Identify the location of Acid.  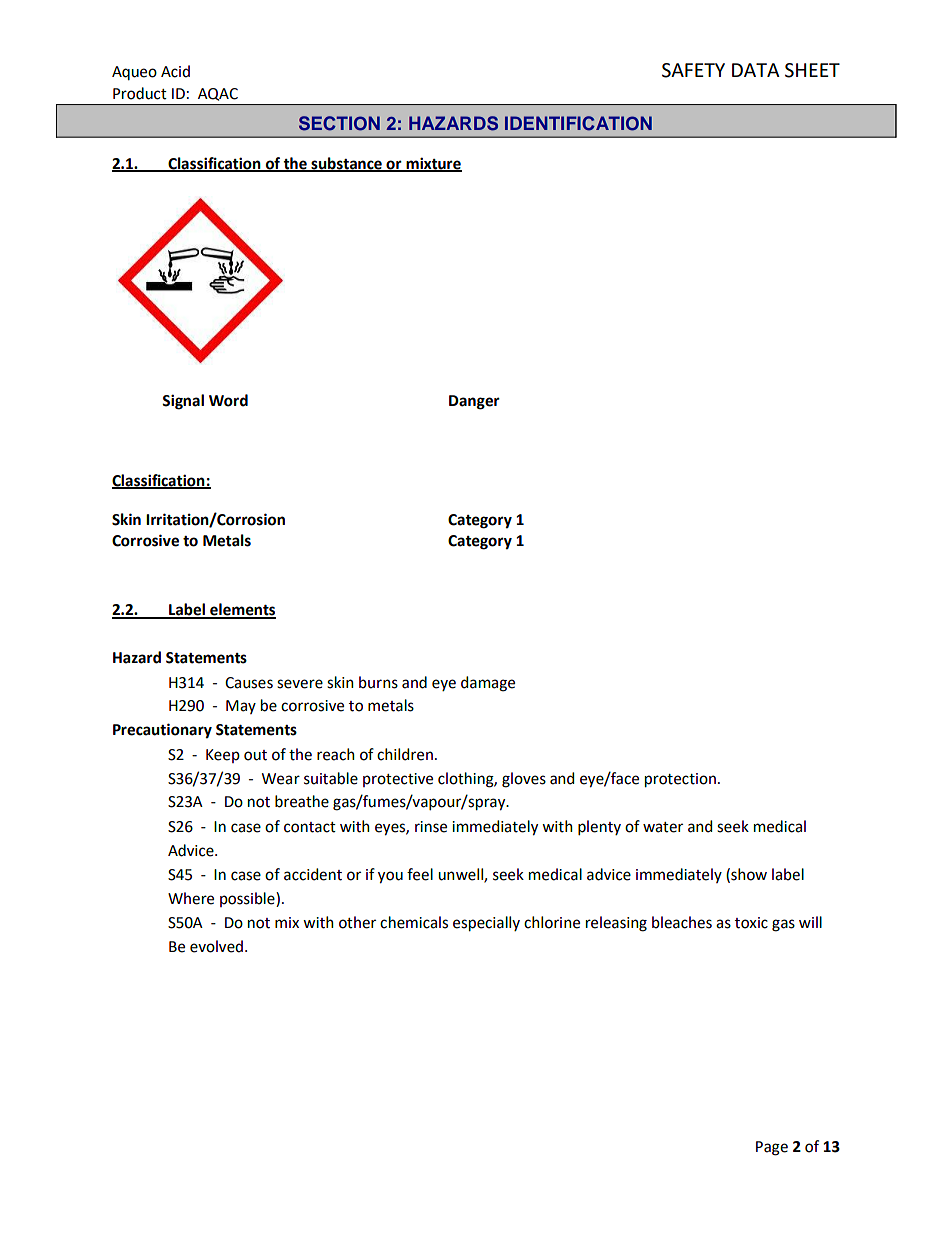
(175, 71).
